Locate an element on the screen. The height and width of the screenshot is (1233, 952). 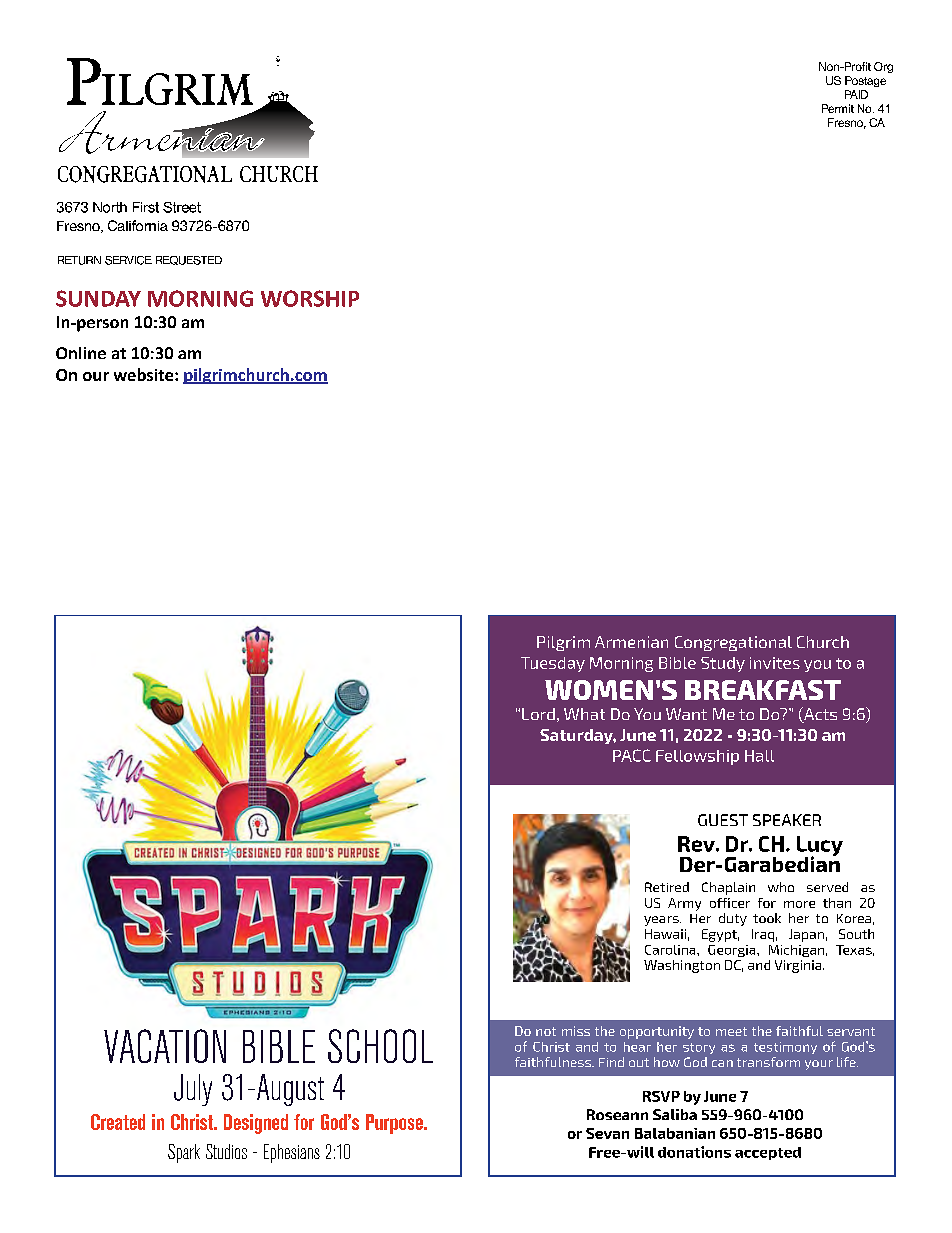
Congregational is located at coordinates (733, 643).
